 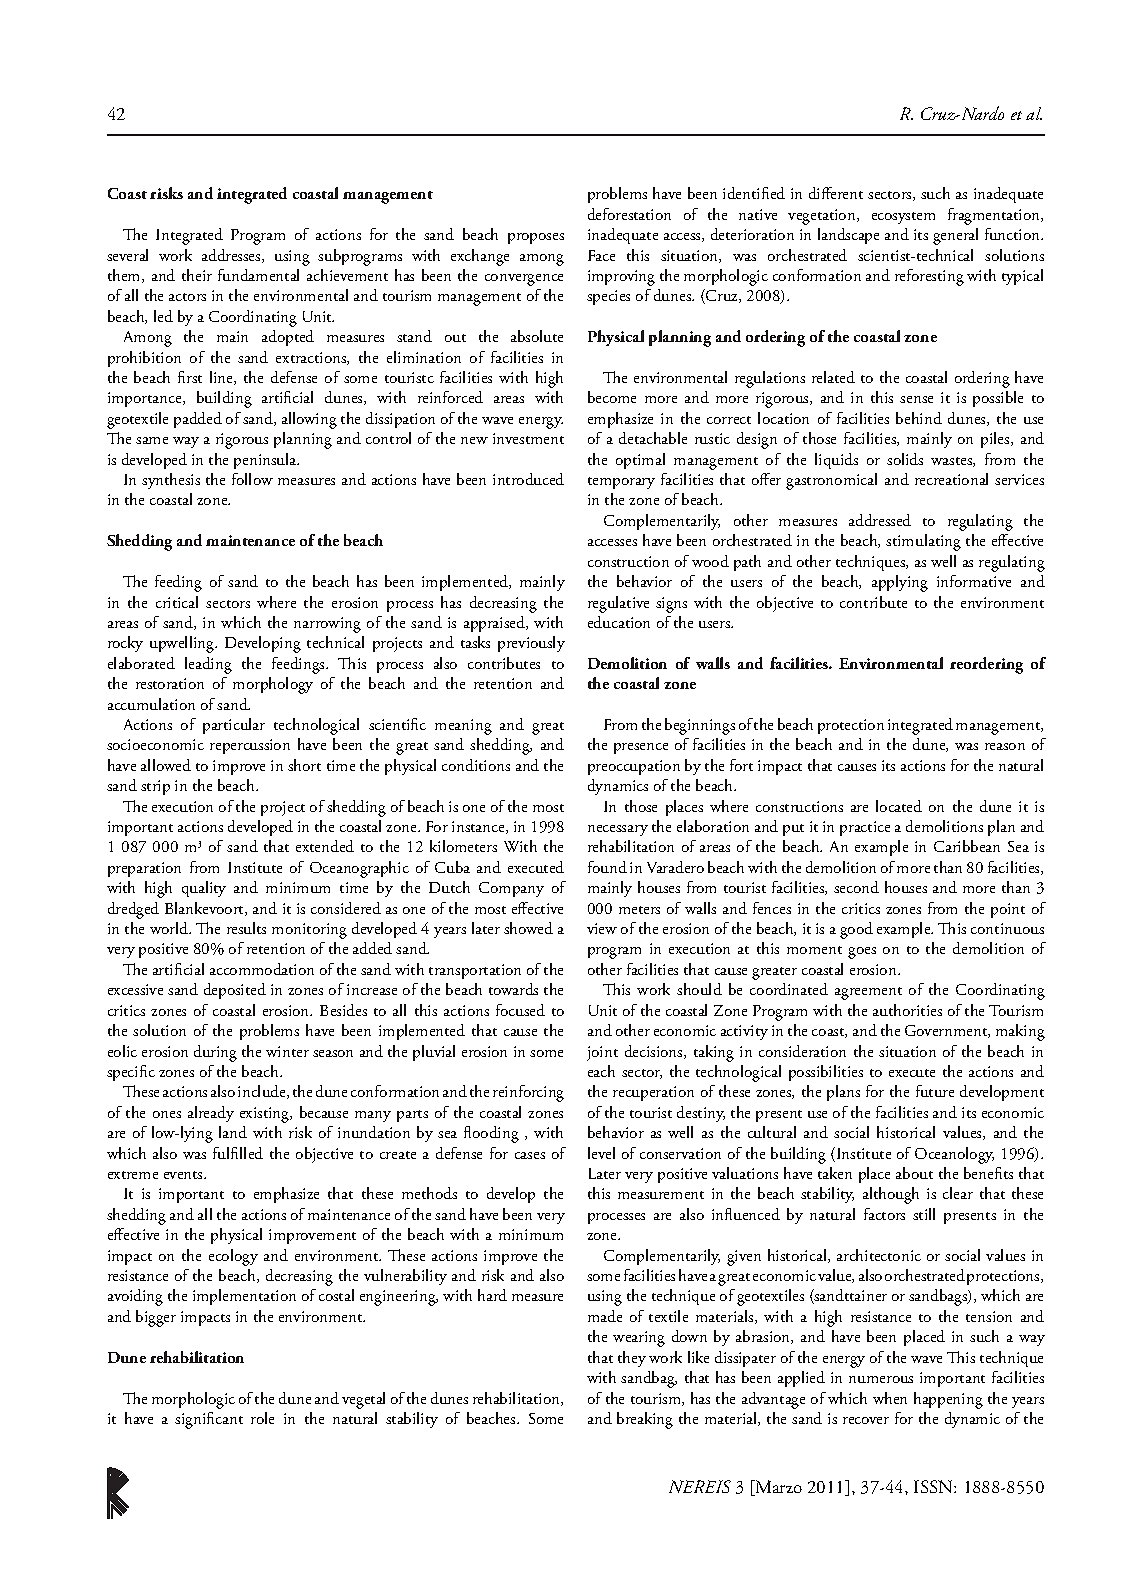 I want to click on breaking, so click(x=645, y=1420).
